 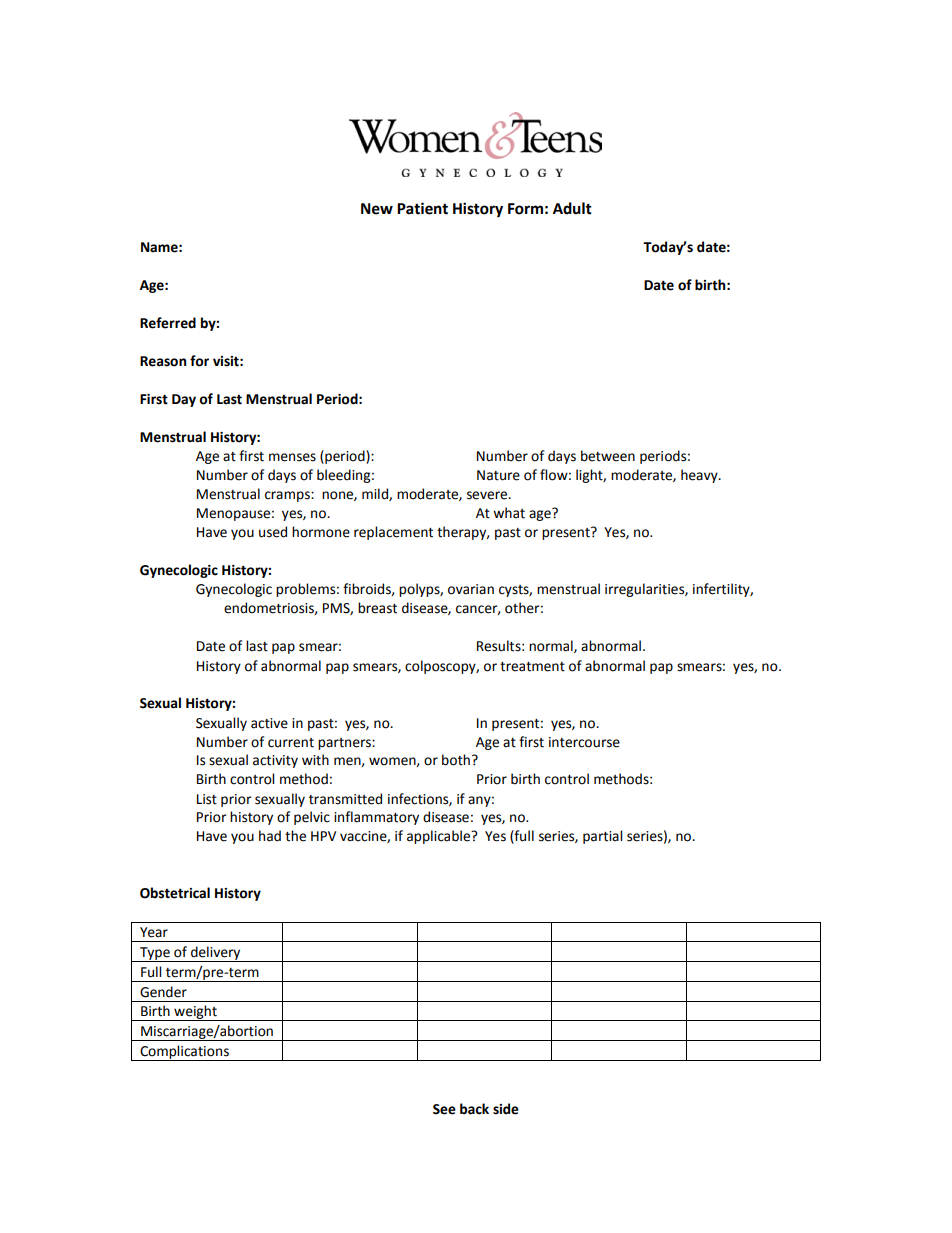 I want to click on See, so click(x=444, y=1109).
